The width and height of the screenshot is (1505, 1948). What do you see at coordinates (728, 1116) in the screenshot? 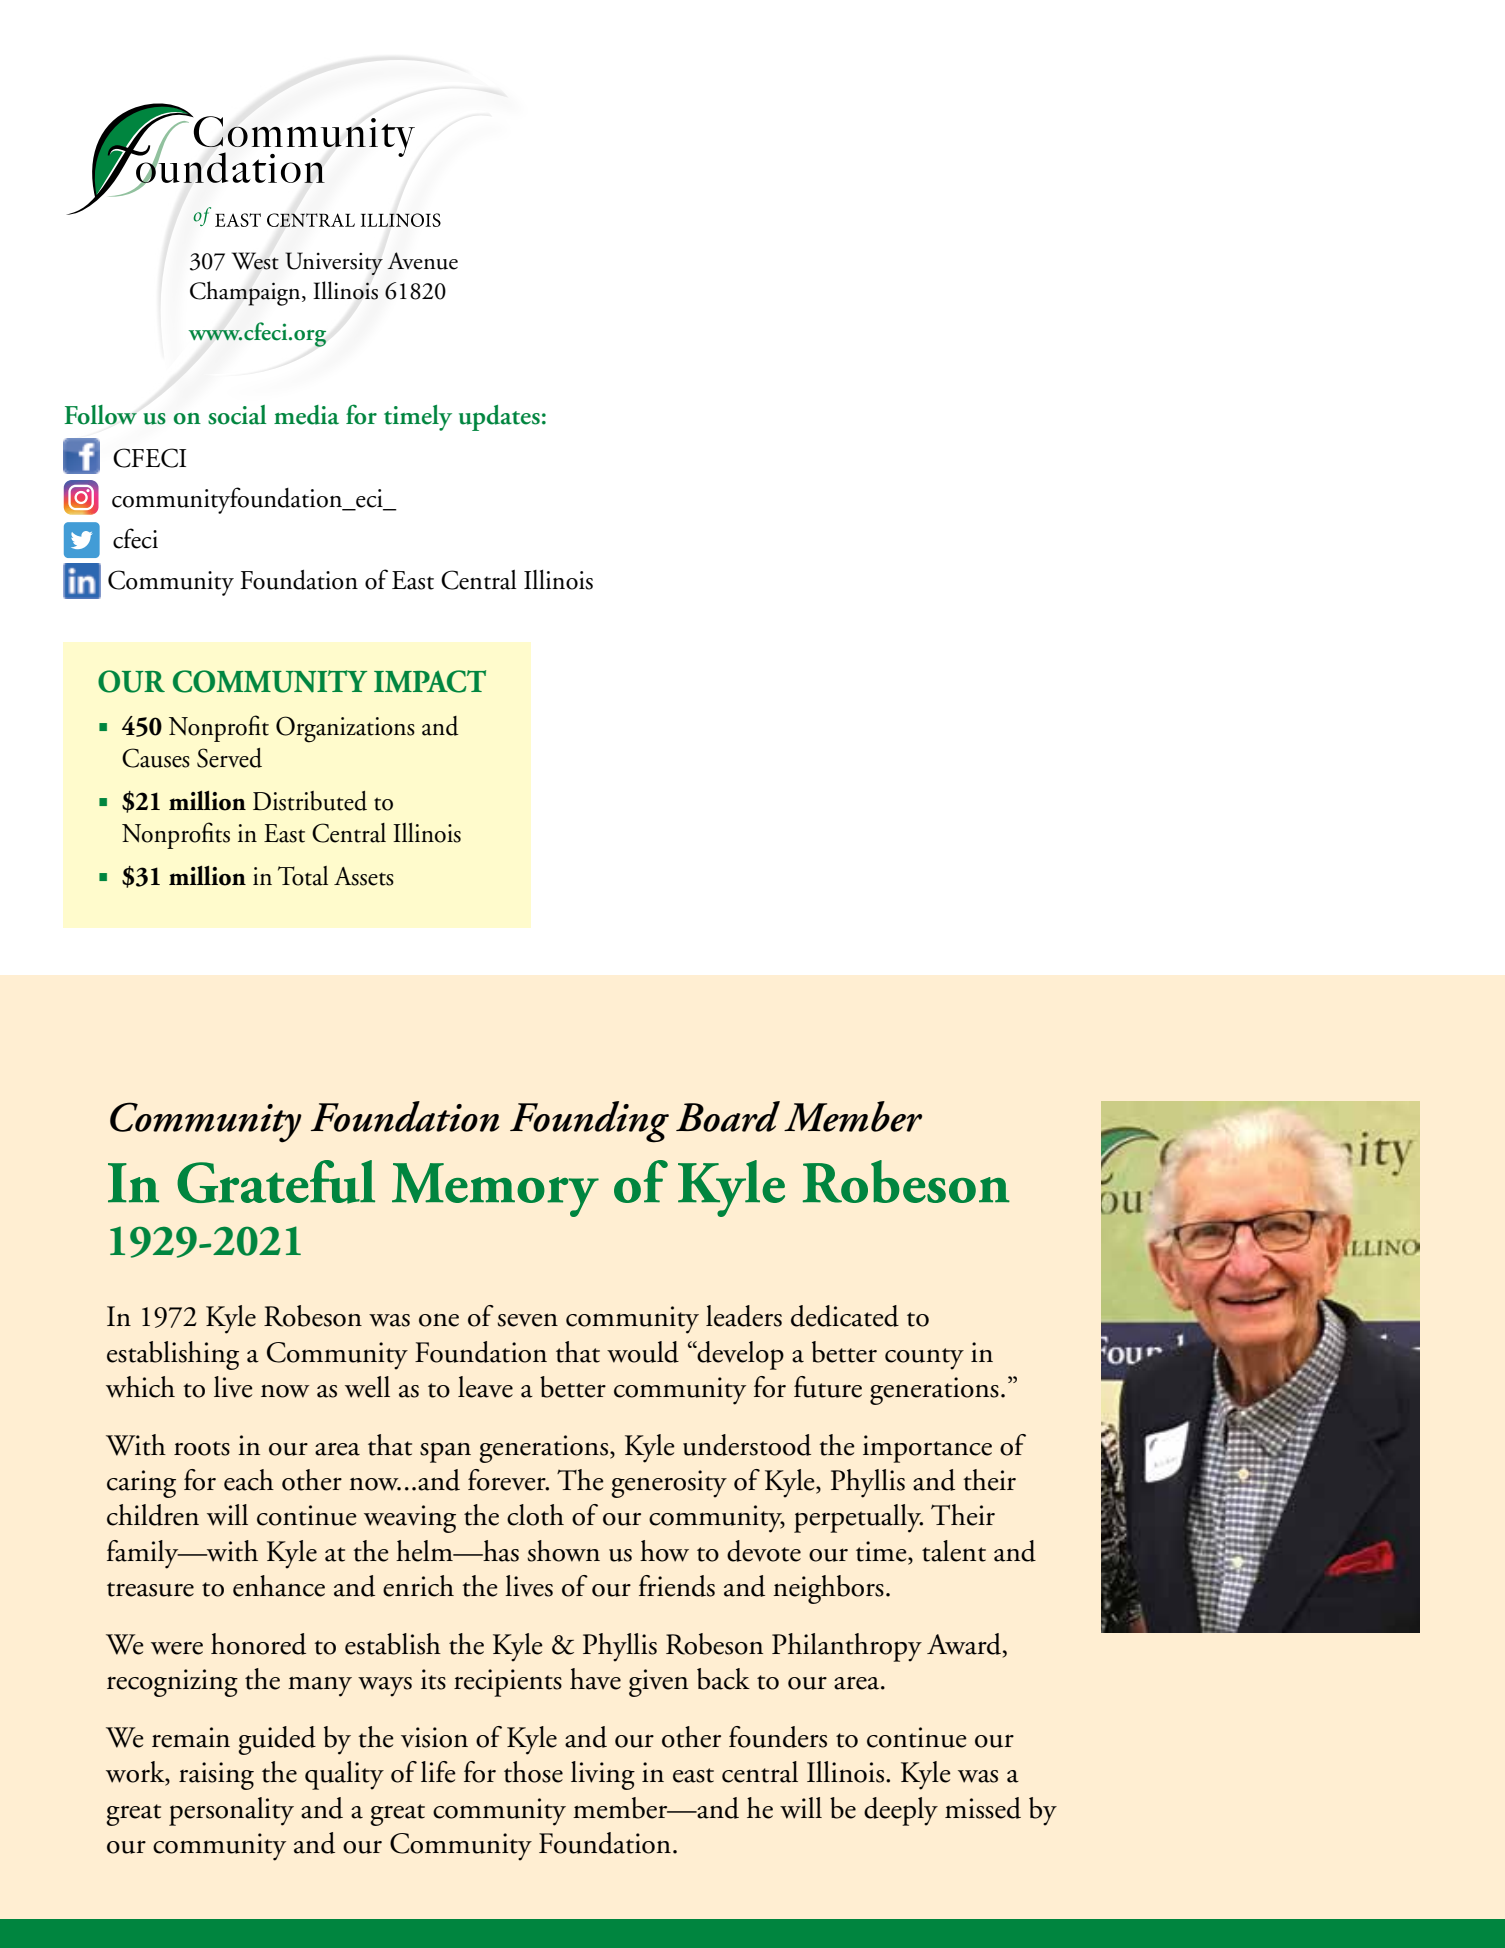
I see `Board` at bounding box center [728, 1116].
